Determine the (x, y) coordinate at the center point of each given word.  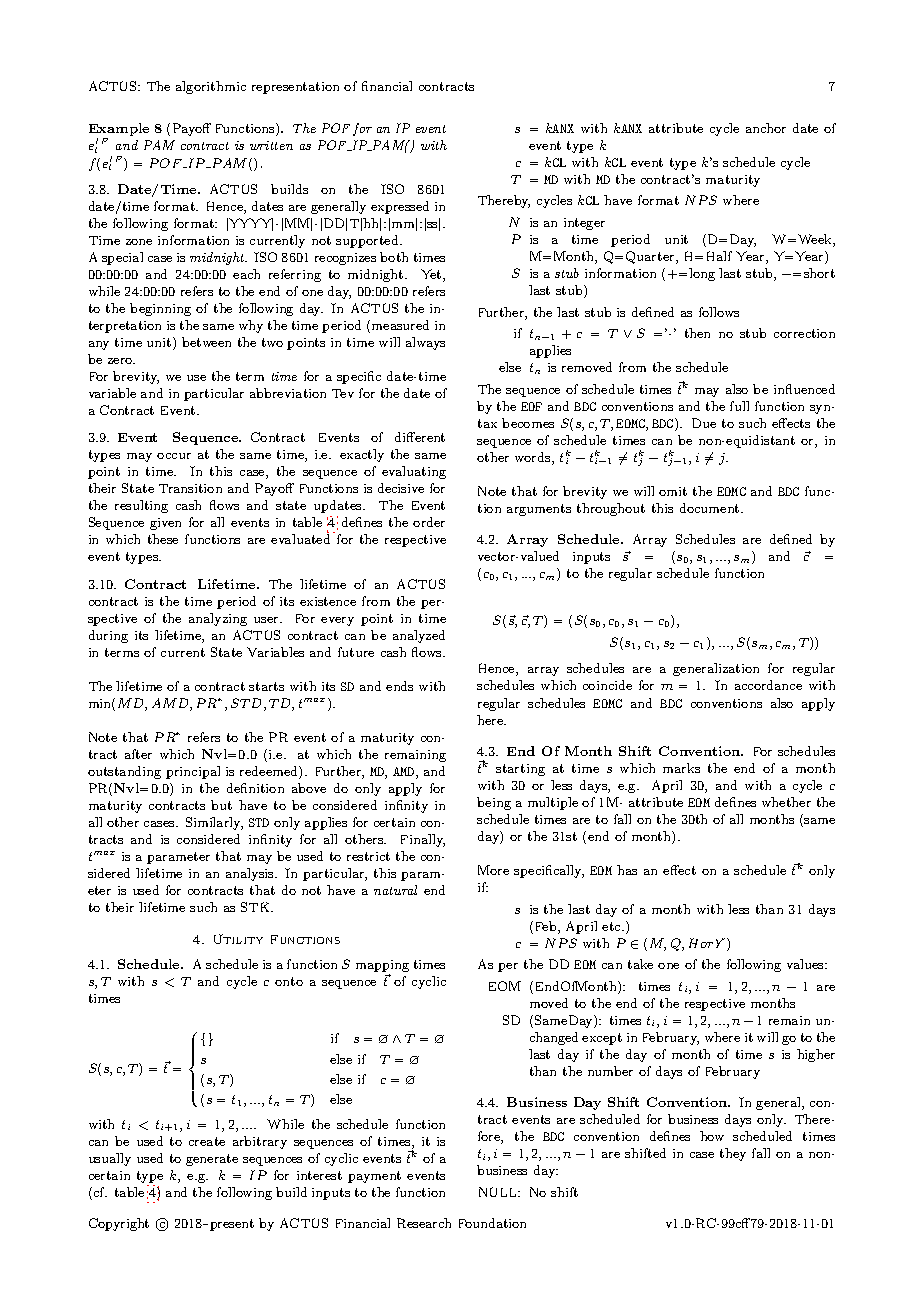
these (163, 539)
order (429, 522)
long (702, 274)
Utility (238, 939)
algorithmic (211, 87)
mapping (382, 967)
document (711, 508)
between (206, 342)
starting (520, 770)
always (425, 343)
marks (681, 768)
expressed (400, 207)
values (806, 964)
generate (212, 1160)
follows (719, 312)
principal (193, 772)
